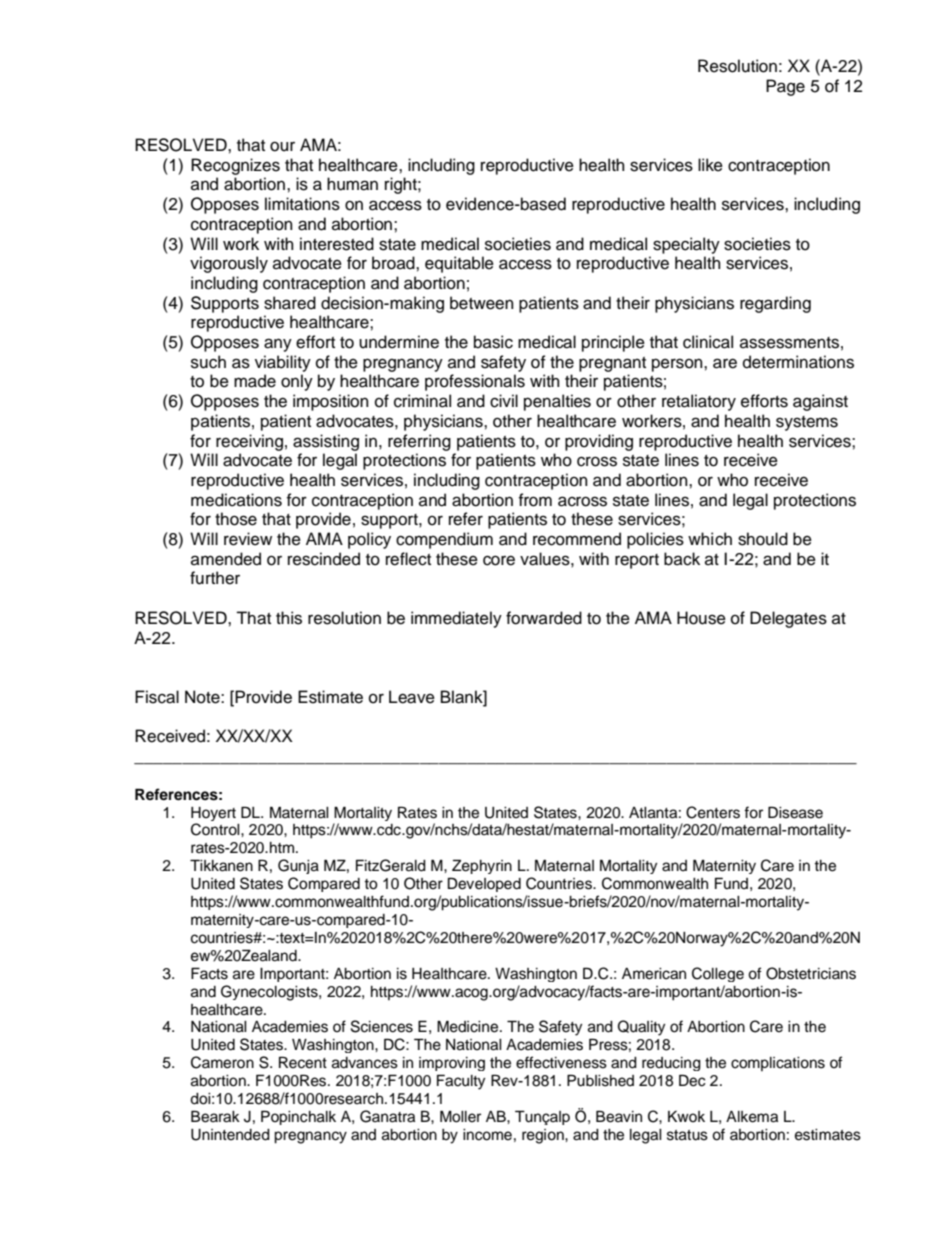  What do you see at coordinates (352, 184) in the image?
I see `human` at bounding box center [352, 184].
